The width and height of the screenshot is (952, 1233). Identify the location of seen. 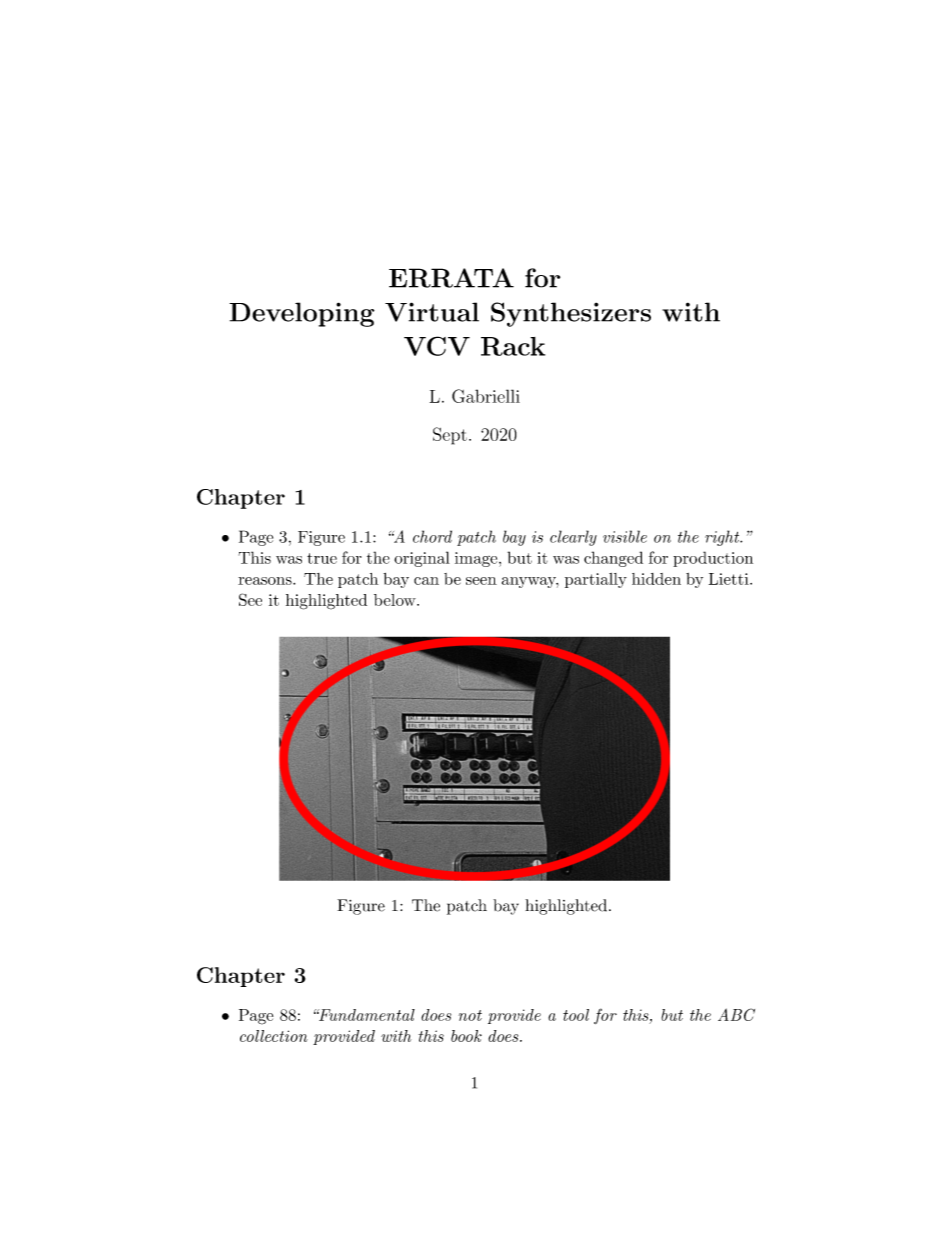
(481, 581).
